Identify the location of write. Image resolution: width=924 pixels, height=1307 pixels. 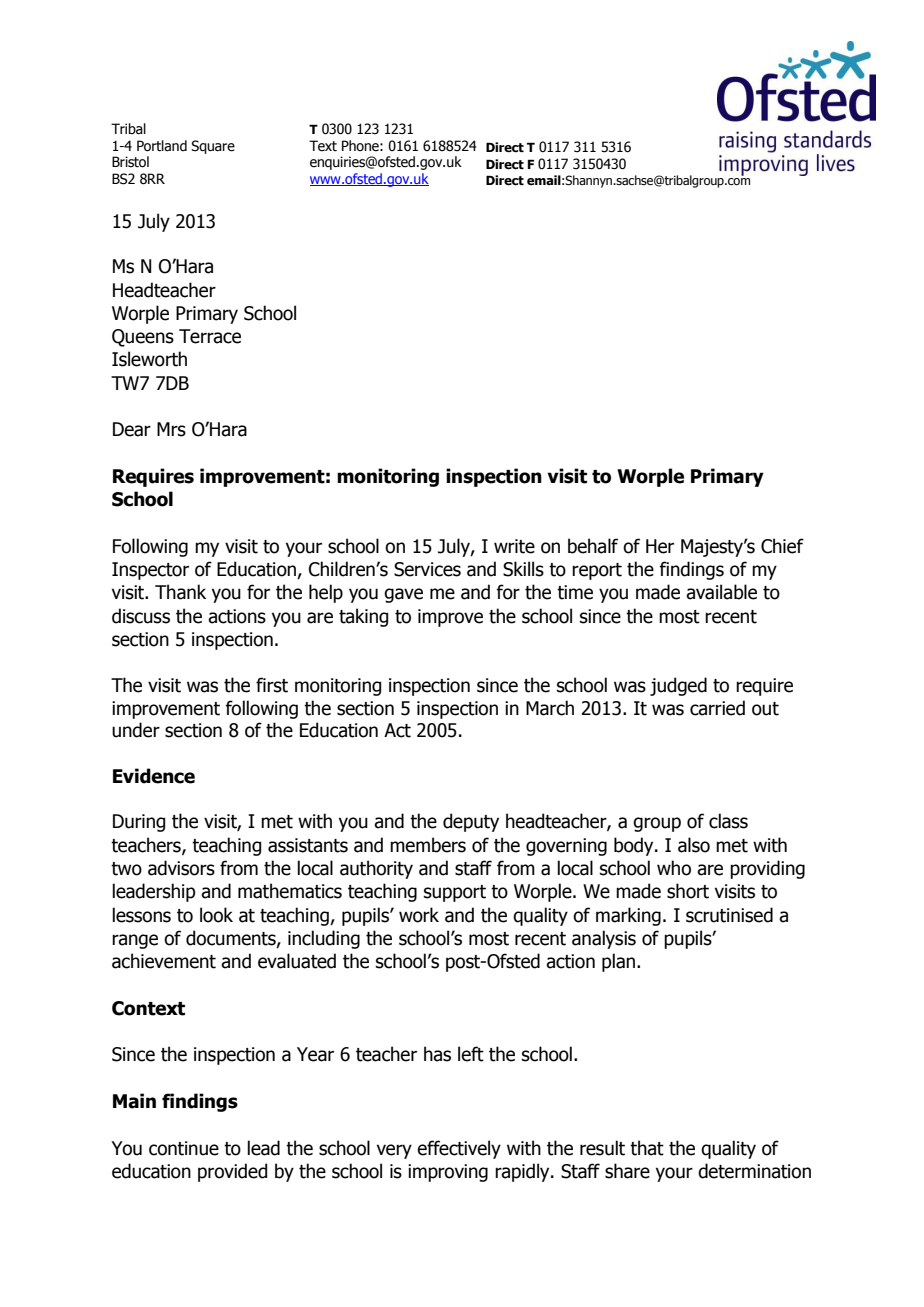
(514, 546).
